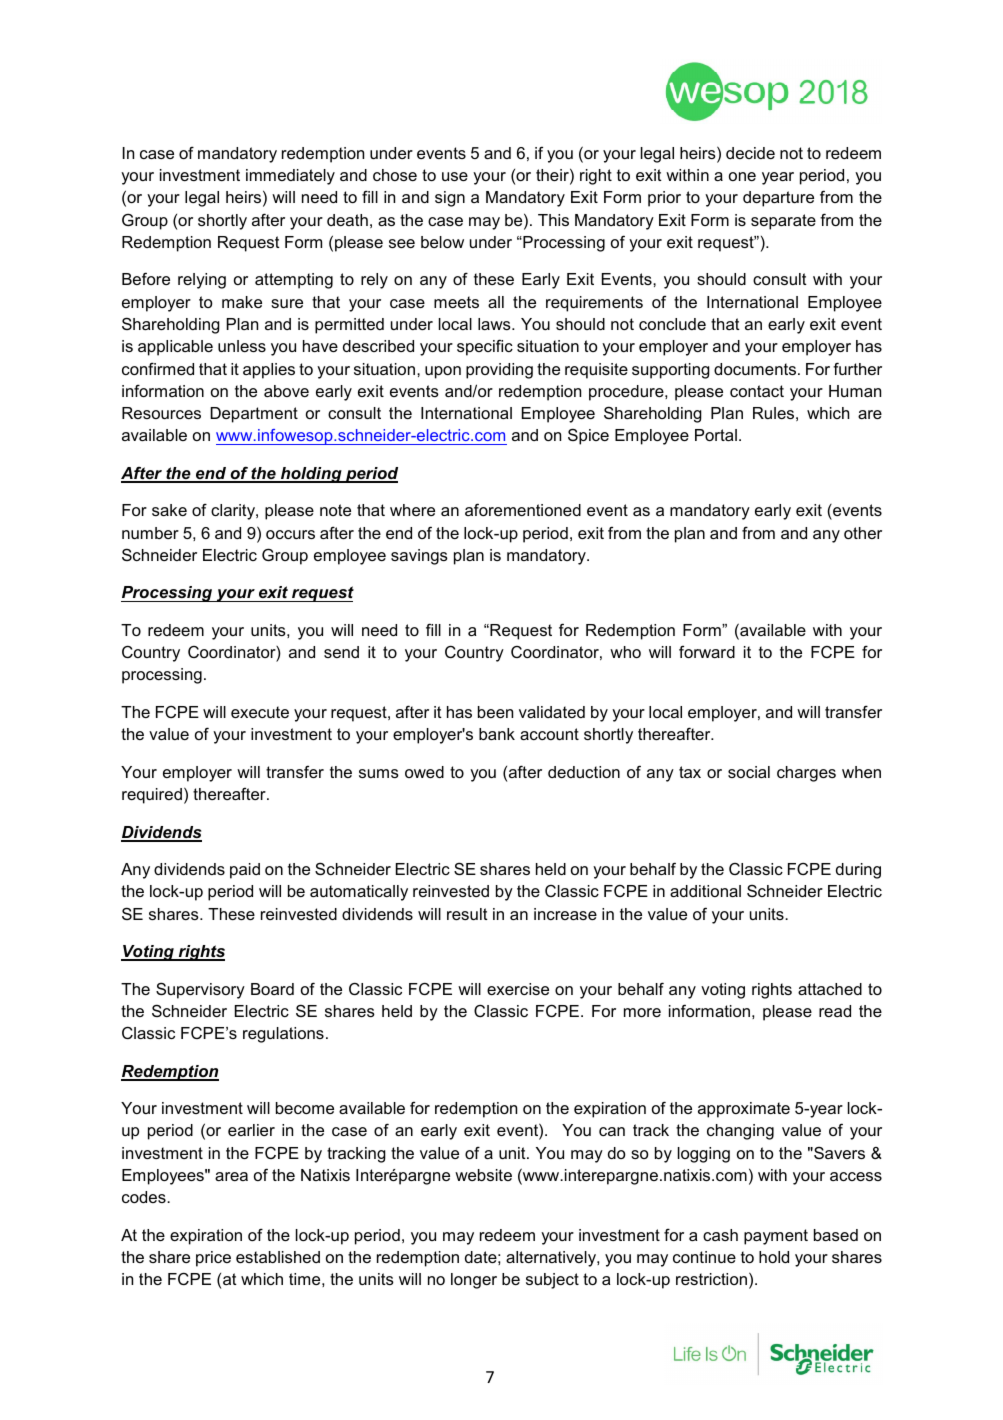 This image has width=1003, height=1420. What do you see at coordinates (290, 177) in the image?
I see `immediately` at bounding box center [290, 177].
